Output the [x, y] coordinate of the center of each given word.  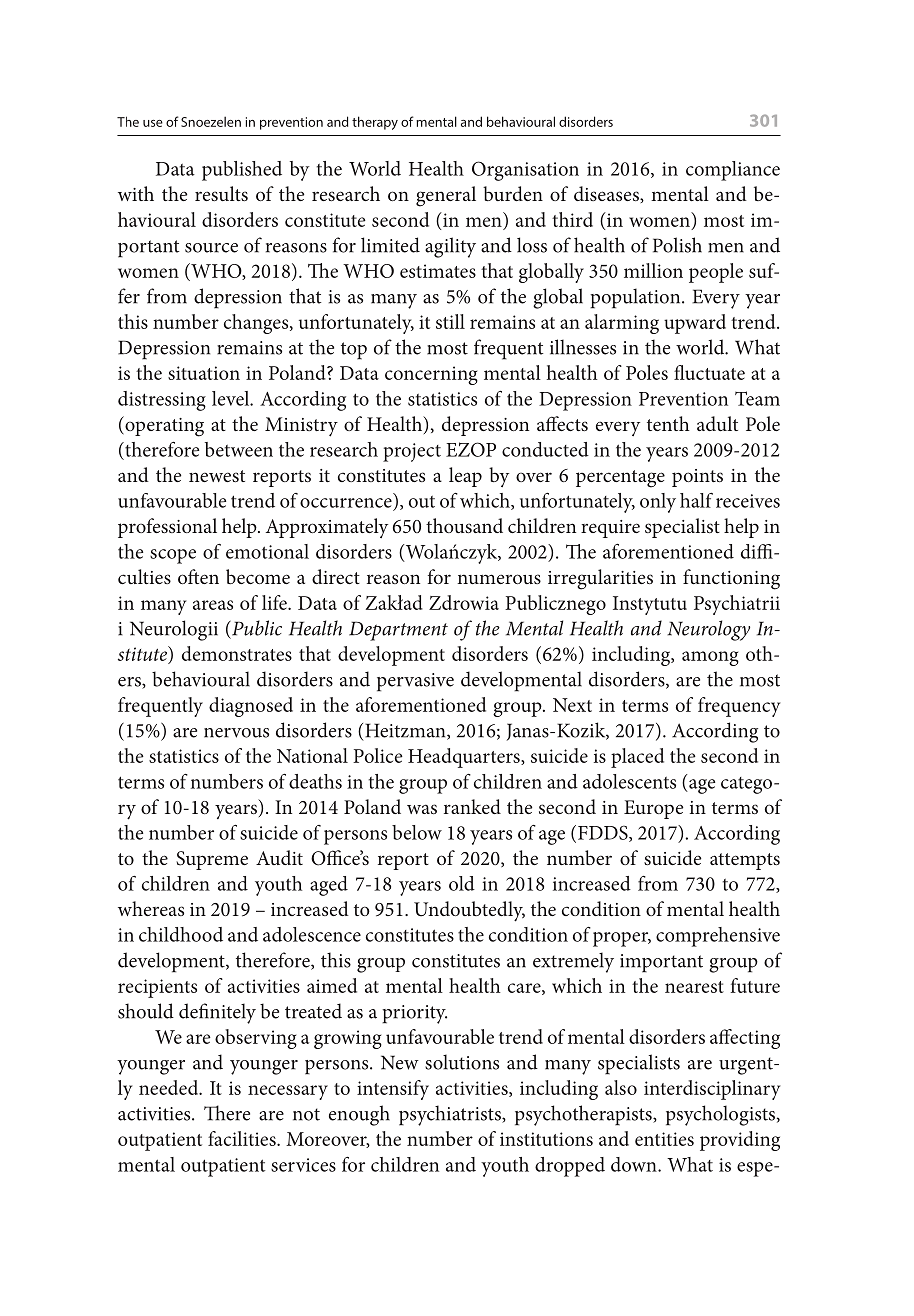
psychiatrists [451, 1115]
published [242, 171]
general [446, 196]
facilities [243, 1138]
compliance [733, 171]
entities [664, 1139]
